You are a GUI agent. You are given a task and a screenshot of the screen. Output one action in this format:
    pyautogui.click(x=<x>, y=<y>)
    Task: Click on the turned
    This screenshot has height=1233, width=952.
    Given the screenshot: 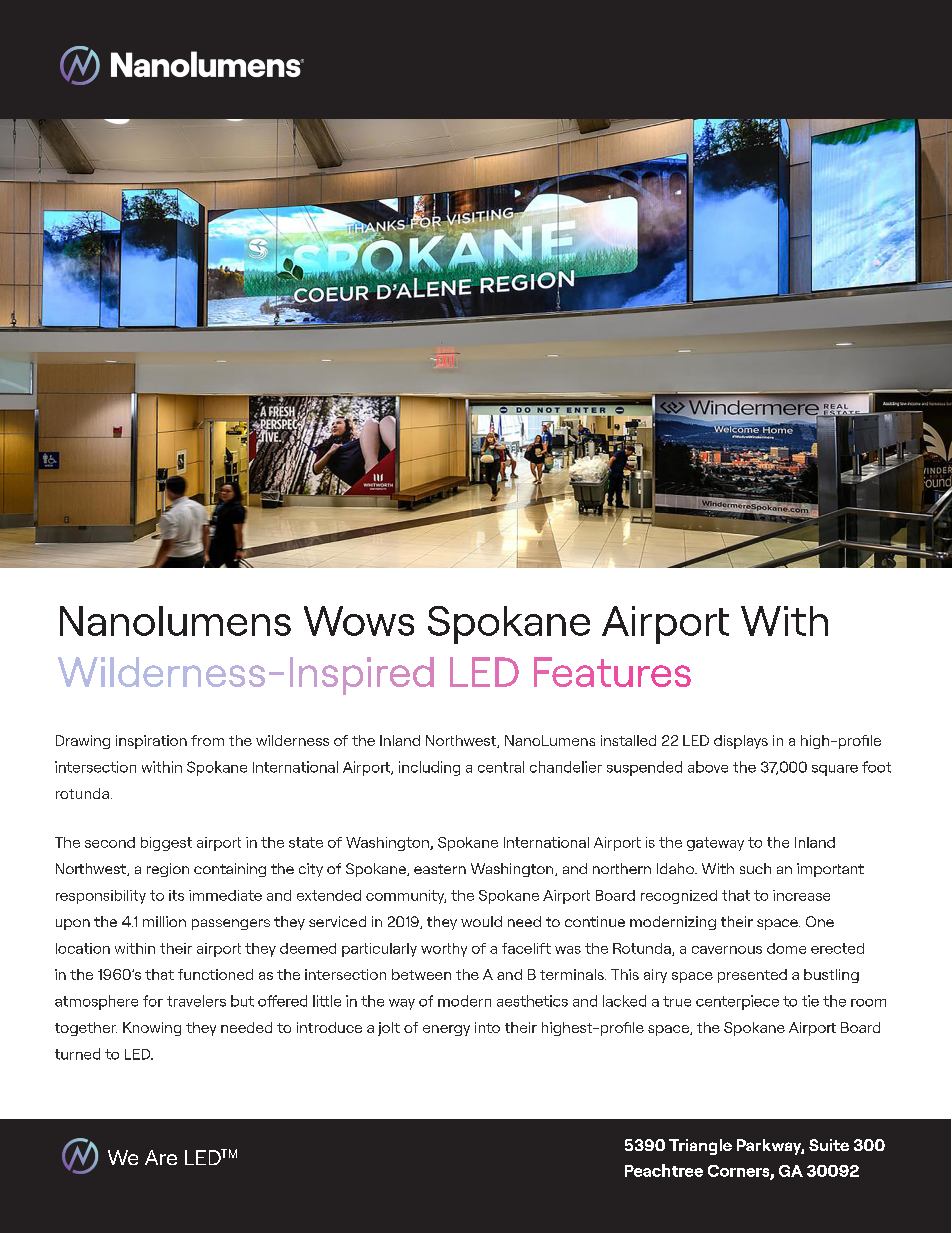 What is the action you would take?
    pyautogui.click(x=77, y=1054)
